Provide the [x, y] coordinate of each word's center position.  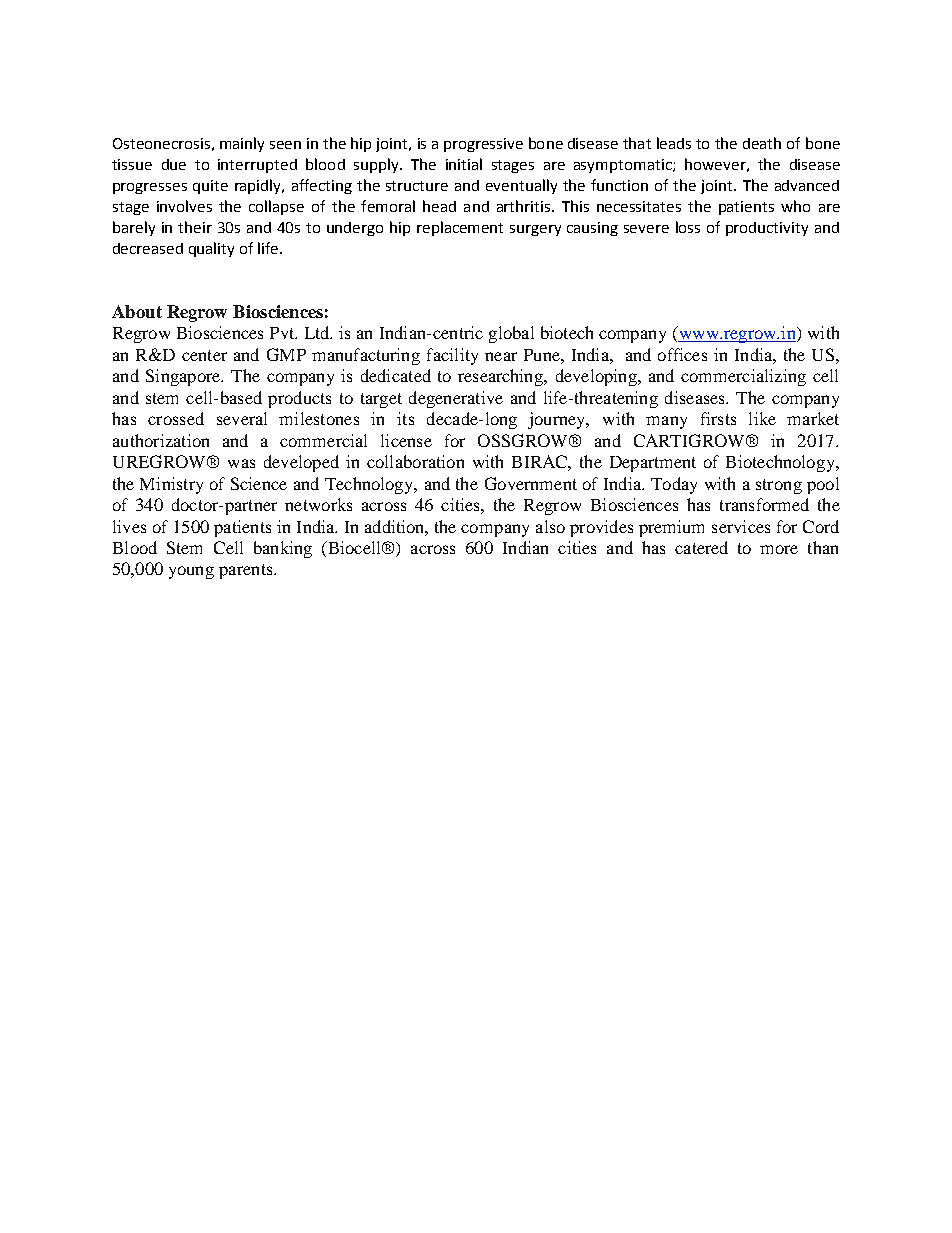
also [550, 526]
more [779, 549]
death [762, 143]
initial [464, 164]
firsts [718, 418]
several [242, 418]
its [405, 418]
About [137, 311]
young [191, 572]
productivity [767, 229]
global [511, 334]
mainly [242, 144]
